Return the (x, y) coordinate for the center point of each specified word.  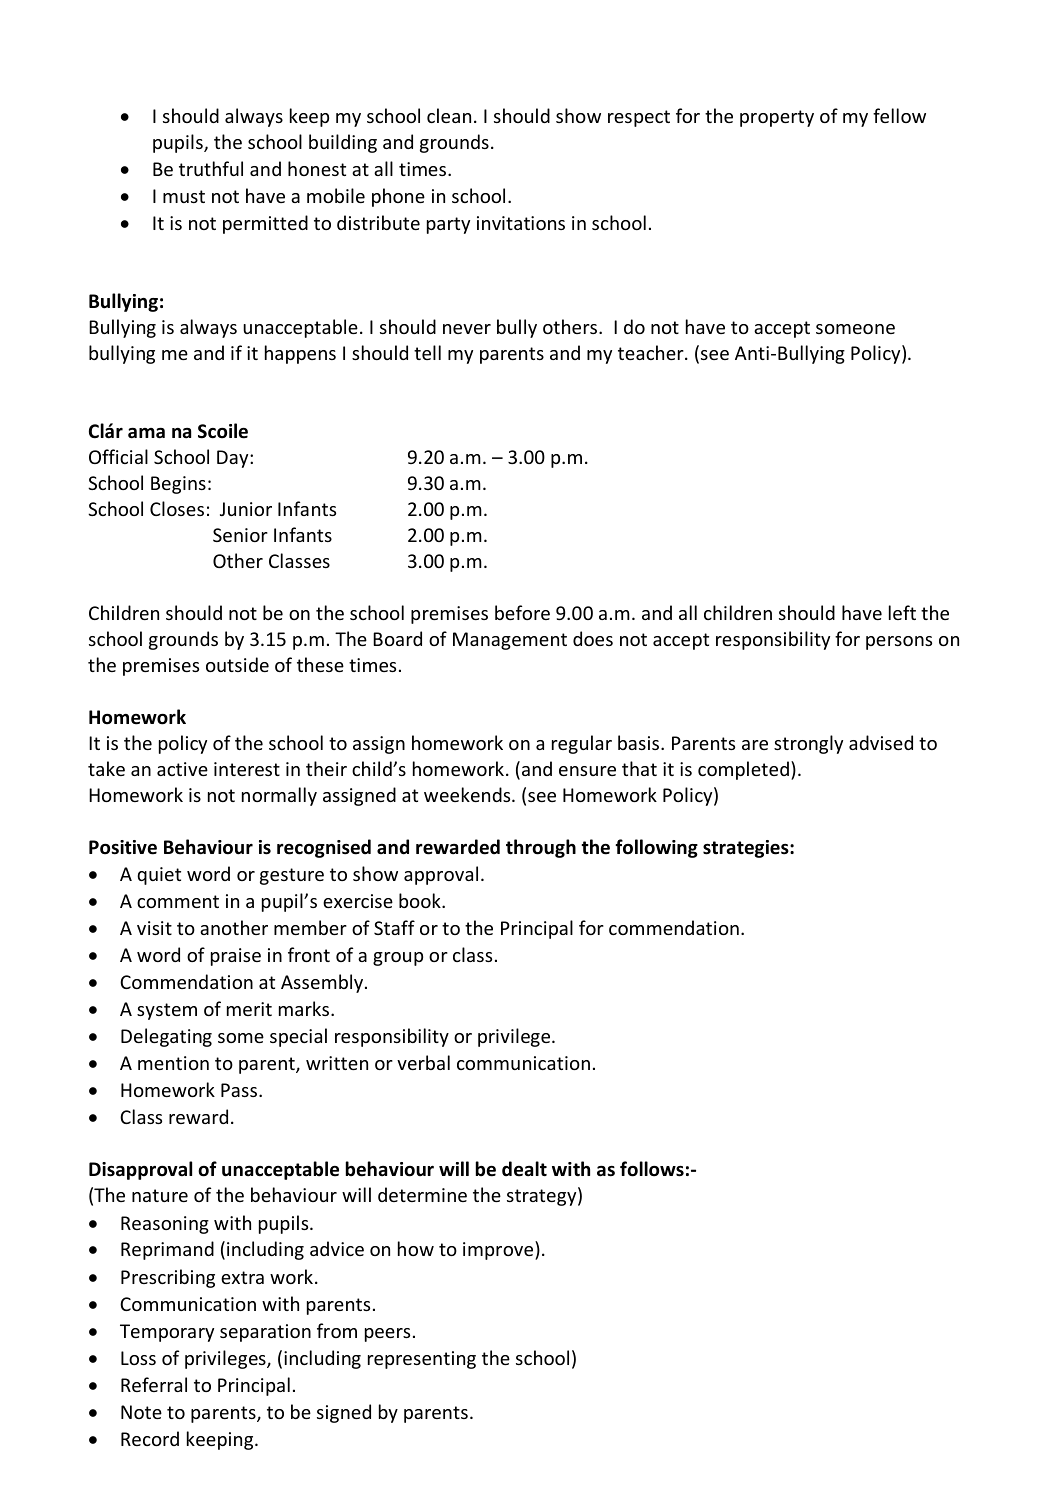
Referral (154, 1384)
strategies (747, 849)
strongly (808, 744)
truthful (211, 168)
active (182, 769)
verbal (423, 1062)
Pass (240, 1090)
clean (449, 115)
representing (422, 1360)
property (777, 118)
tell (427, 352)
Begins (178, 485)
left (902, 612)
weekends (468, 794)
